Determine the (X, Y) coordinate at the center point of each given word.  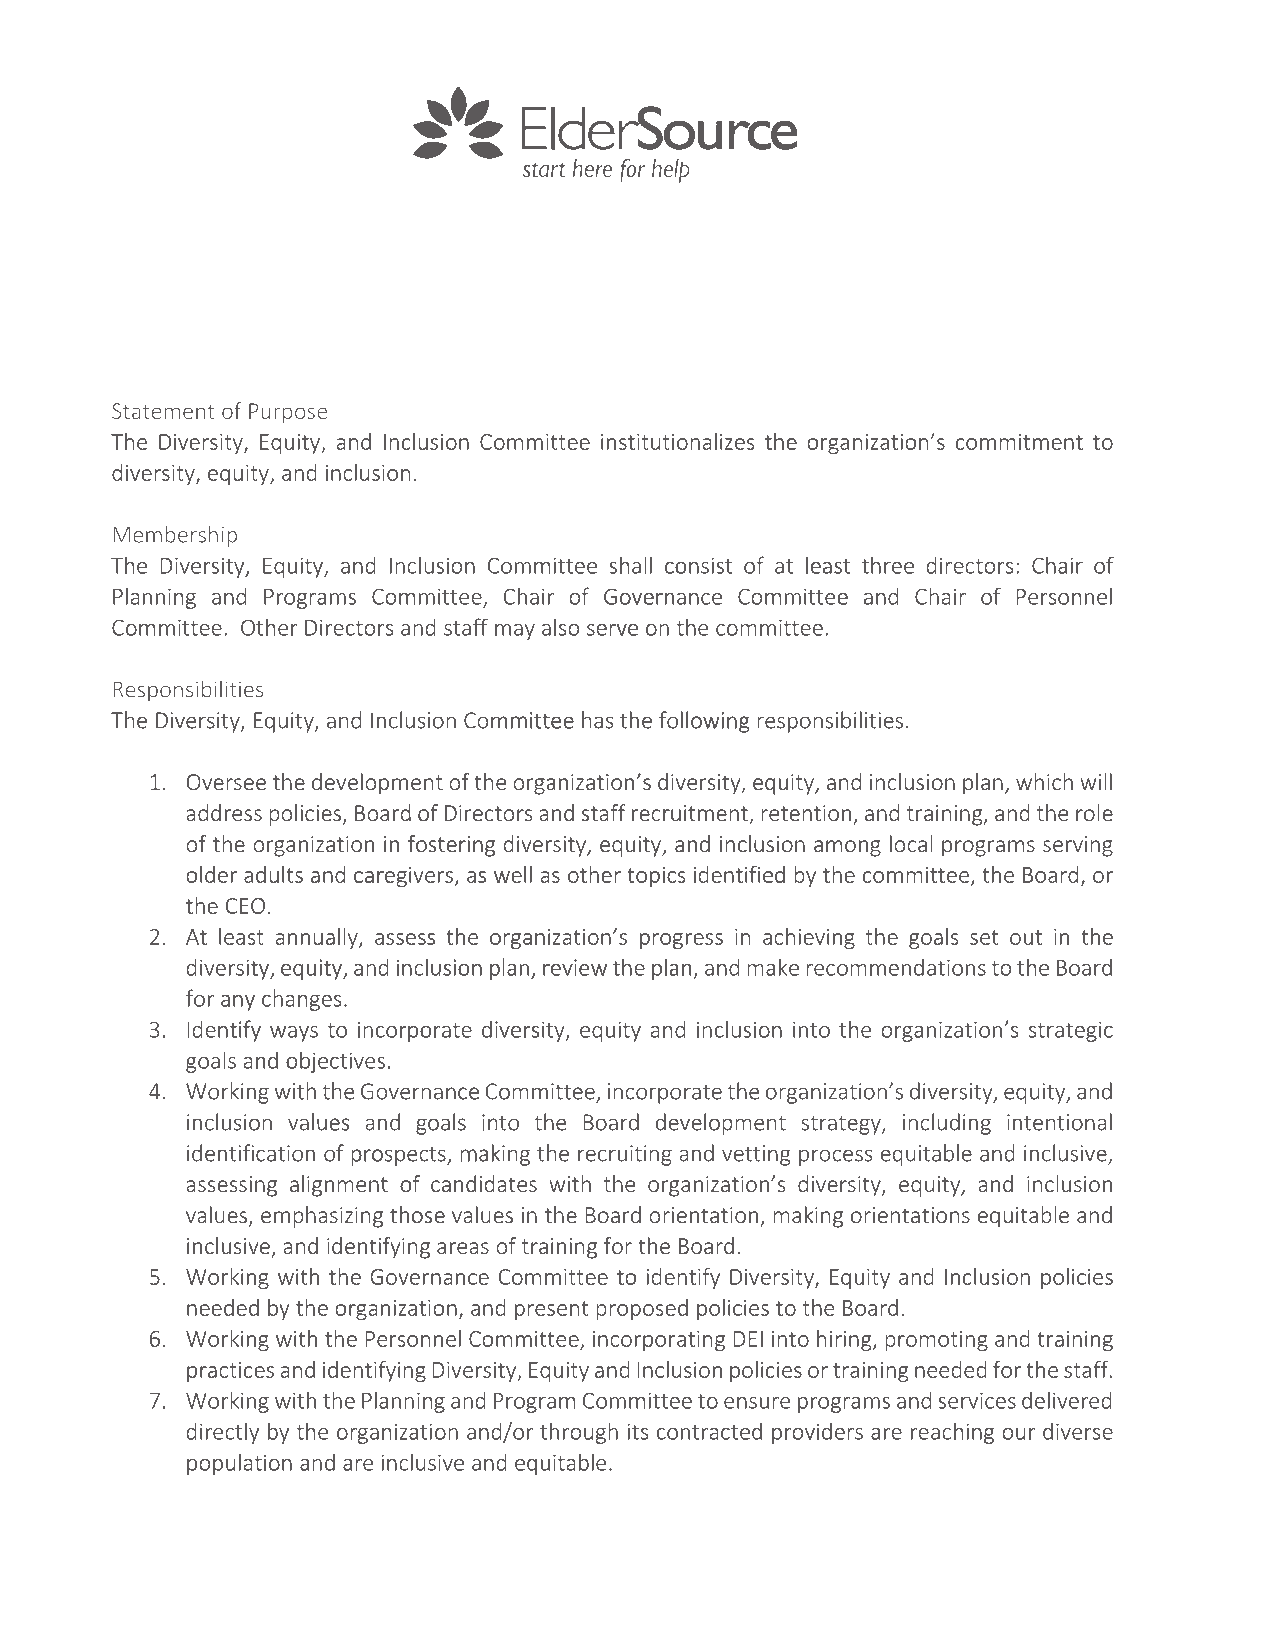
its (638, 1431)
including (947, 1124)
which (1044, 781)
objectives (335, 1062)
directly (223, 1433)
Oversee (226, 782)
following (704, 722)
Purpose (288, 413)
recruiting (625, 1155)
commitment (1019, 442)
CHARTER (594, 318)
